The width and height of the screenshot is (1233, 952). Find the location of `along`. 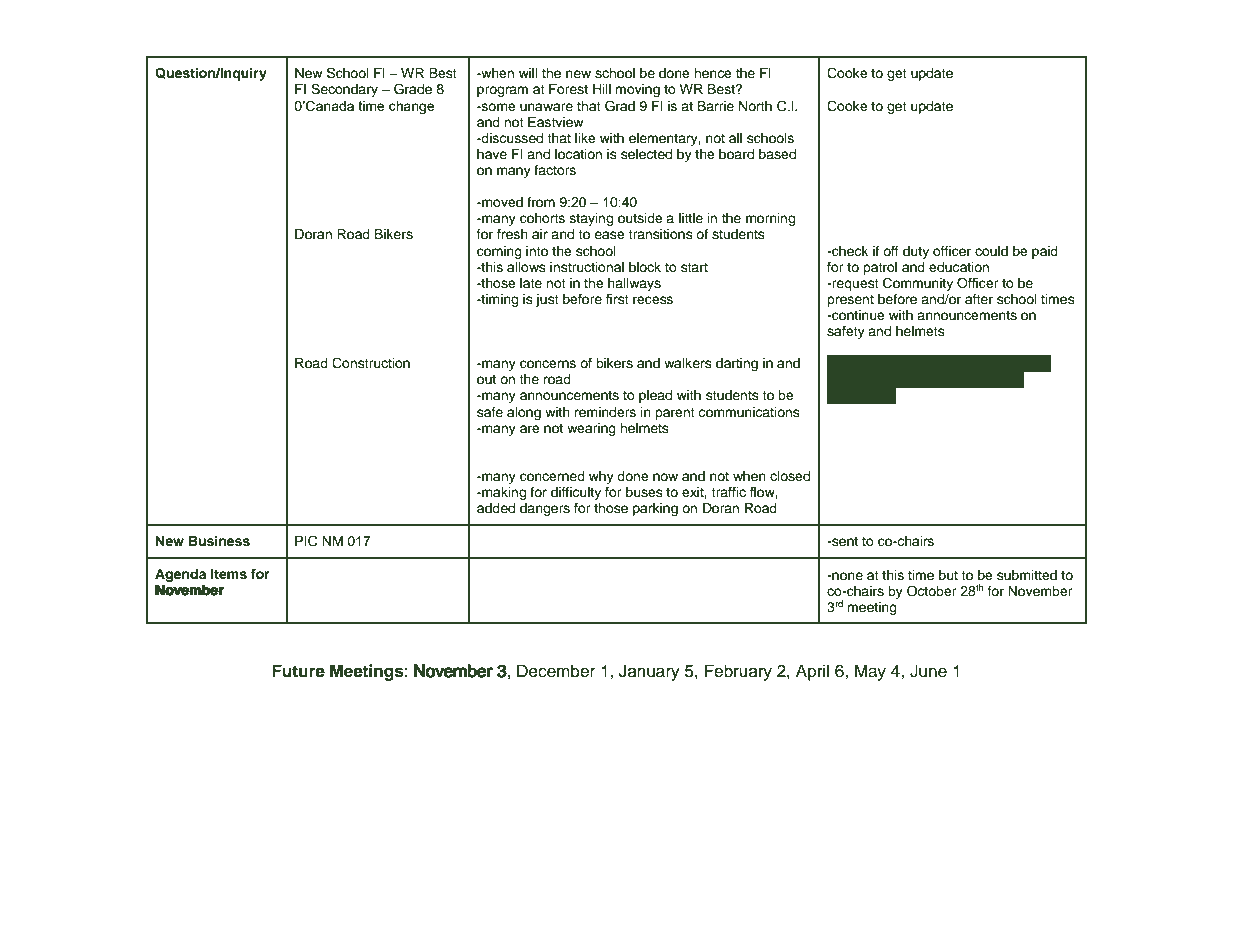

along is located at coordinates (524, 413).
